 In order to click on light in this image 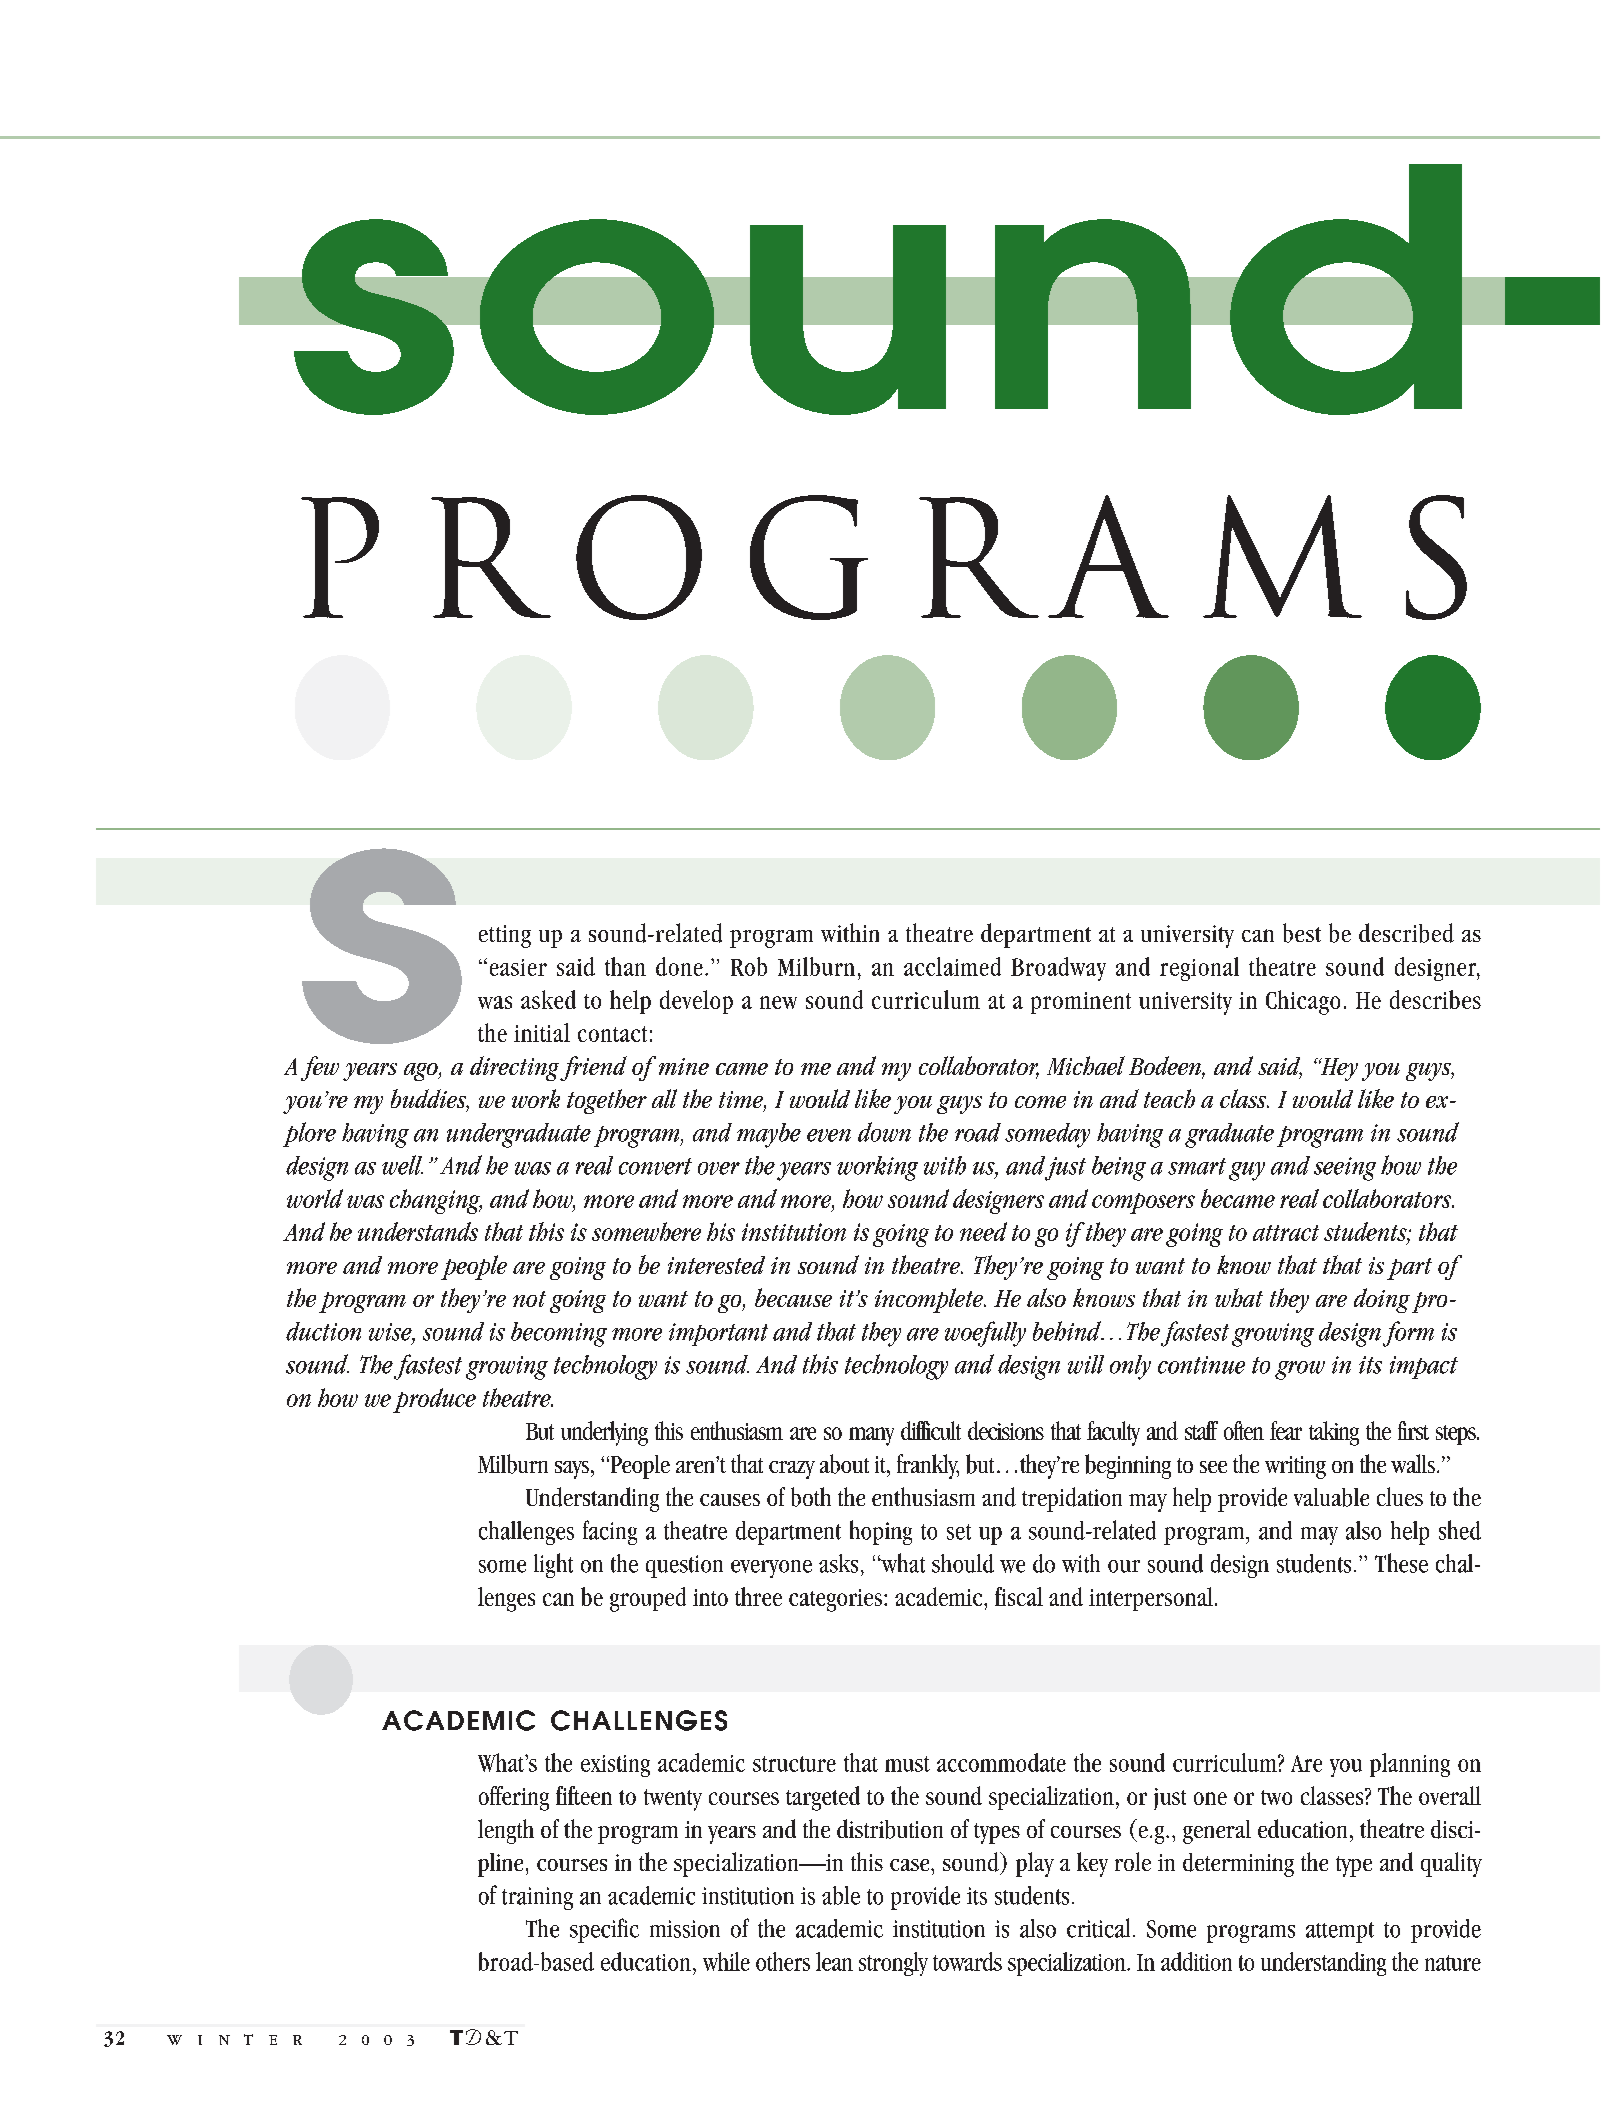, I will do `click(553, 1565)`.
